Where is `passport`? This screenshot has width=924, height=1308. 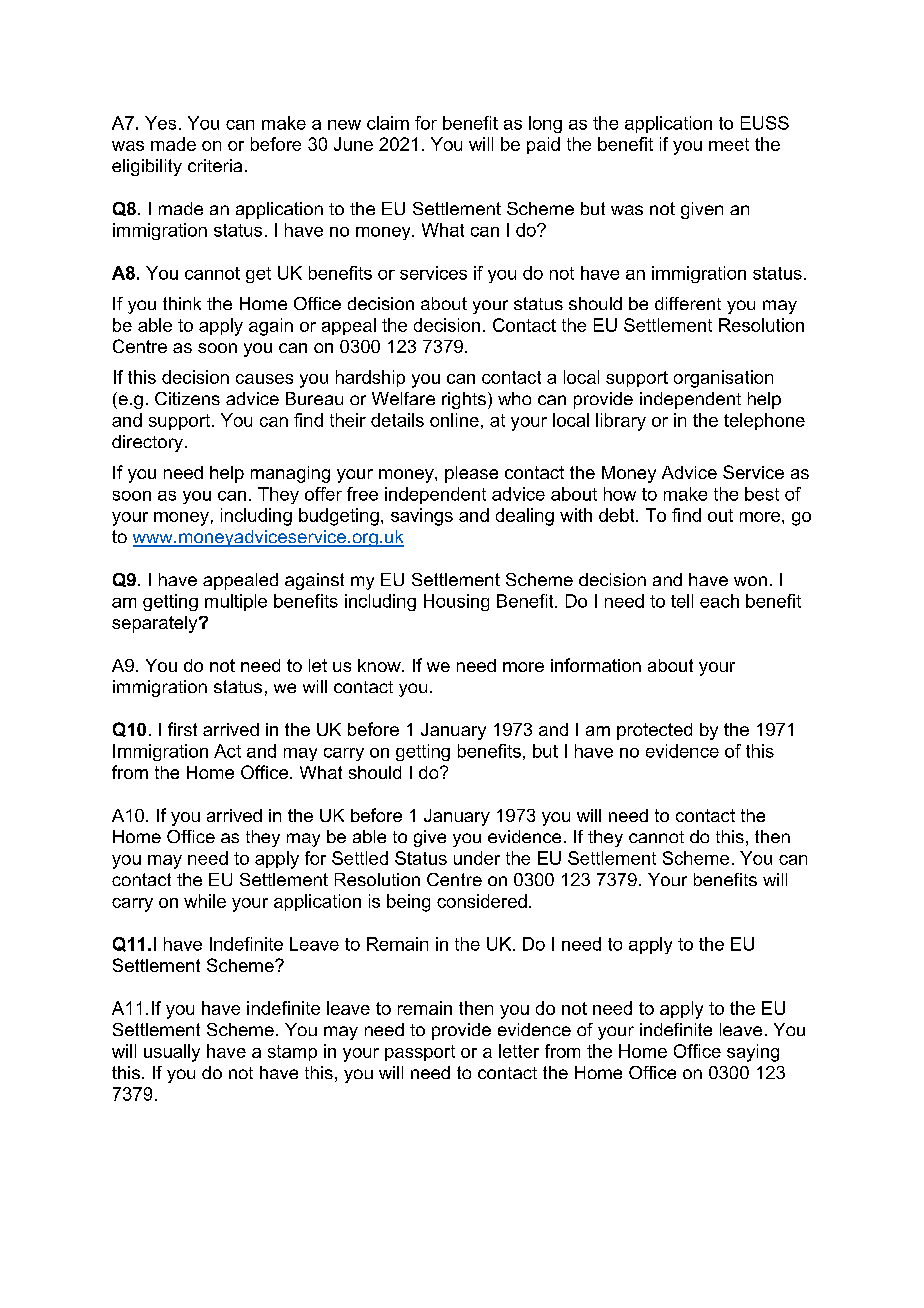
passport is located at coordinates (420, 1053).
